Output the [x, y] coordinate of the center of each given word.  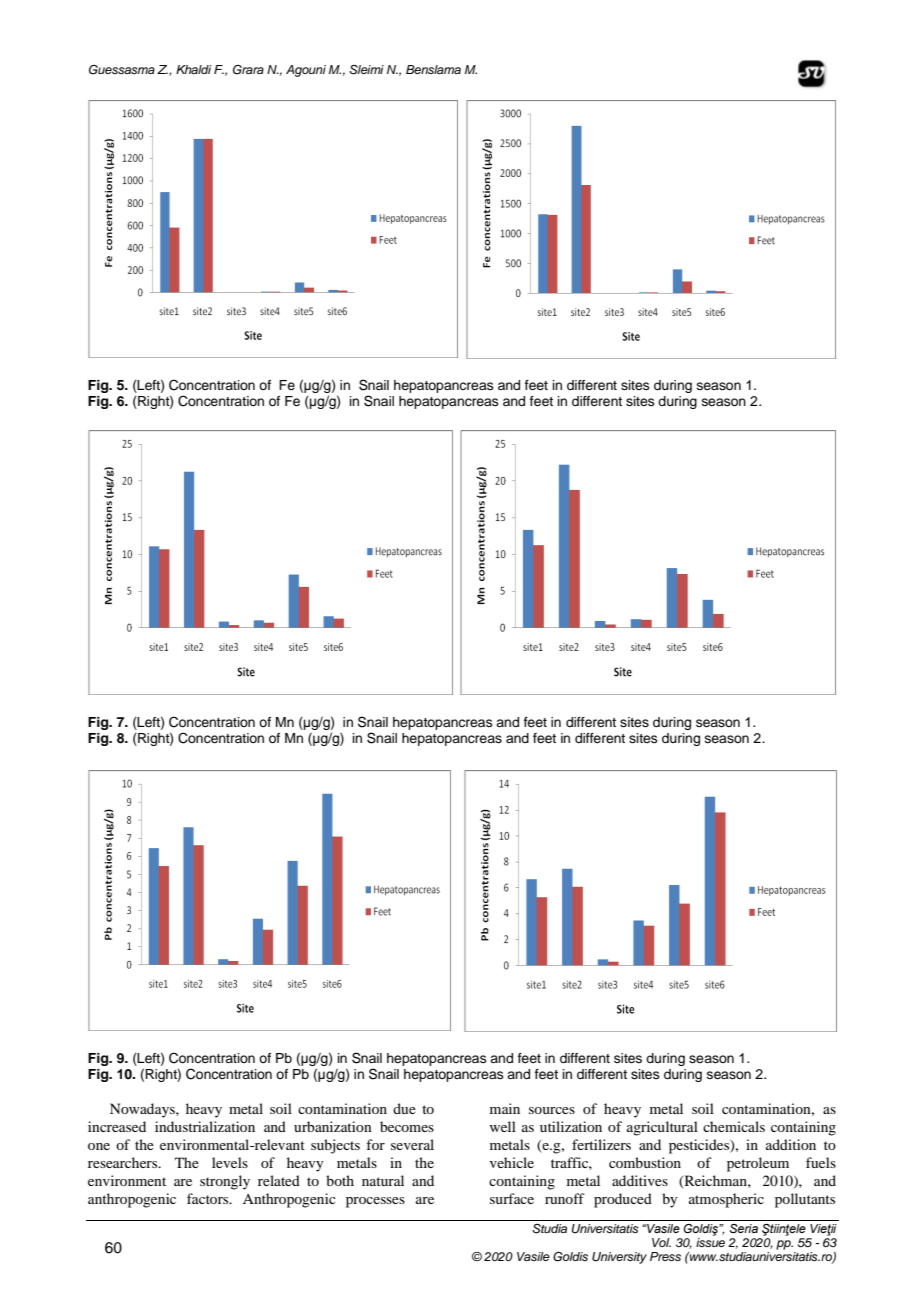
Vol [661, 1242]
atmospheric [726, 1200]
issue [710, 1242]
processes [375, 1202]
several [412, 1144]
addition [791, 1144]
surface [512, 1198]
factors [209, 1198]
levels [230, 1162]
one [99, 1146]
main [505, 1108]
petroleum [758, 1164]
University [619, 1258]
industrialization [205, 1126]
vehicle [512, 1162]
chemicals [734, 1126]
